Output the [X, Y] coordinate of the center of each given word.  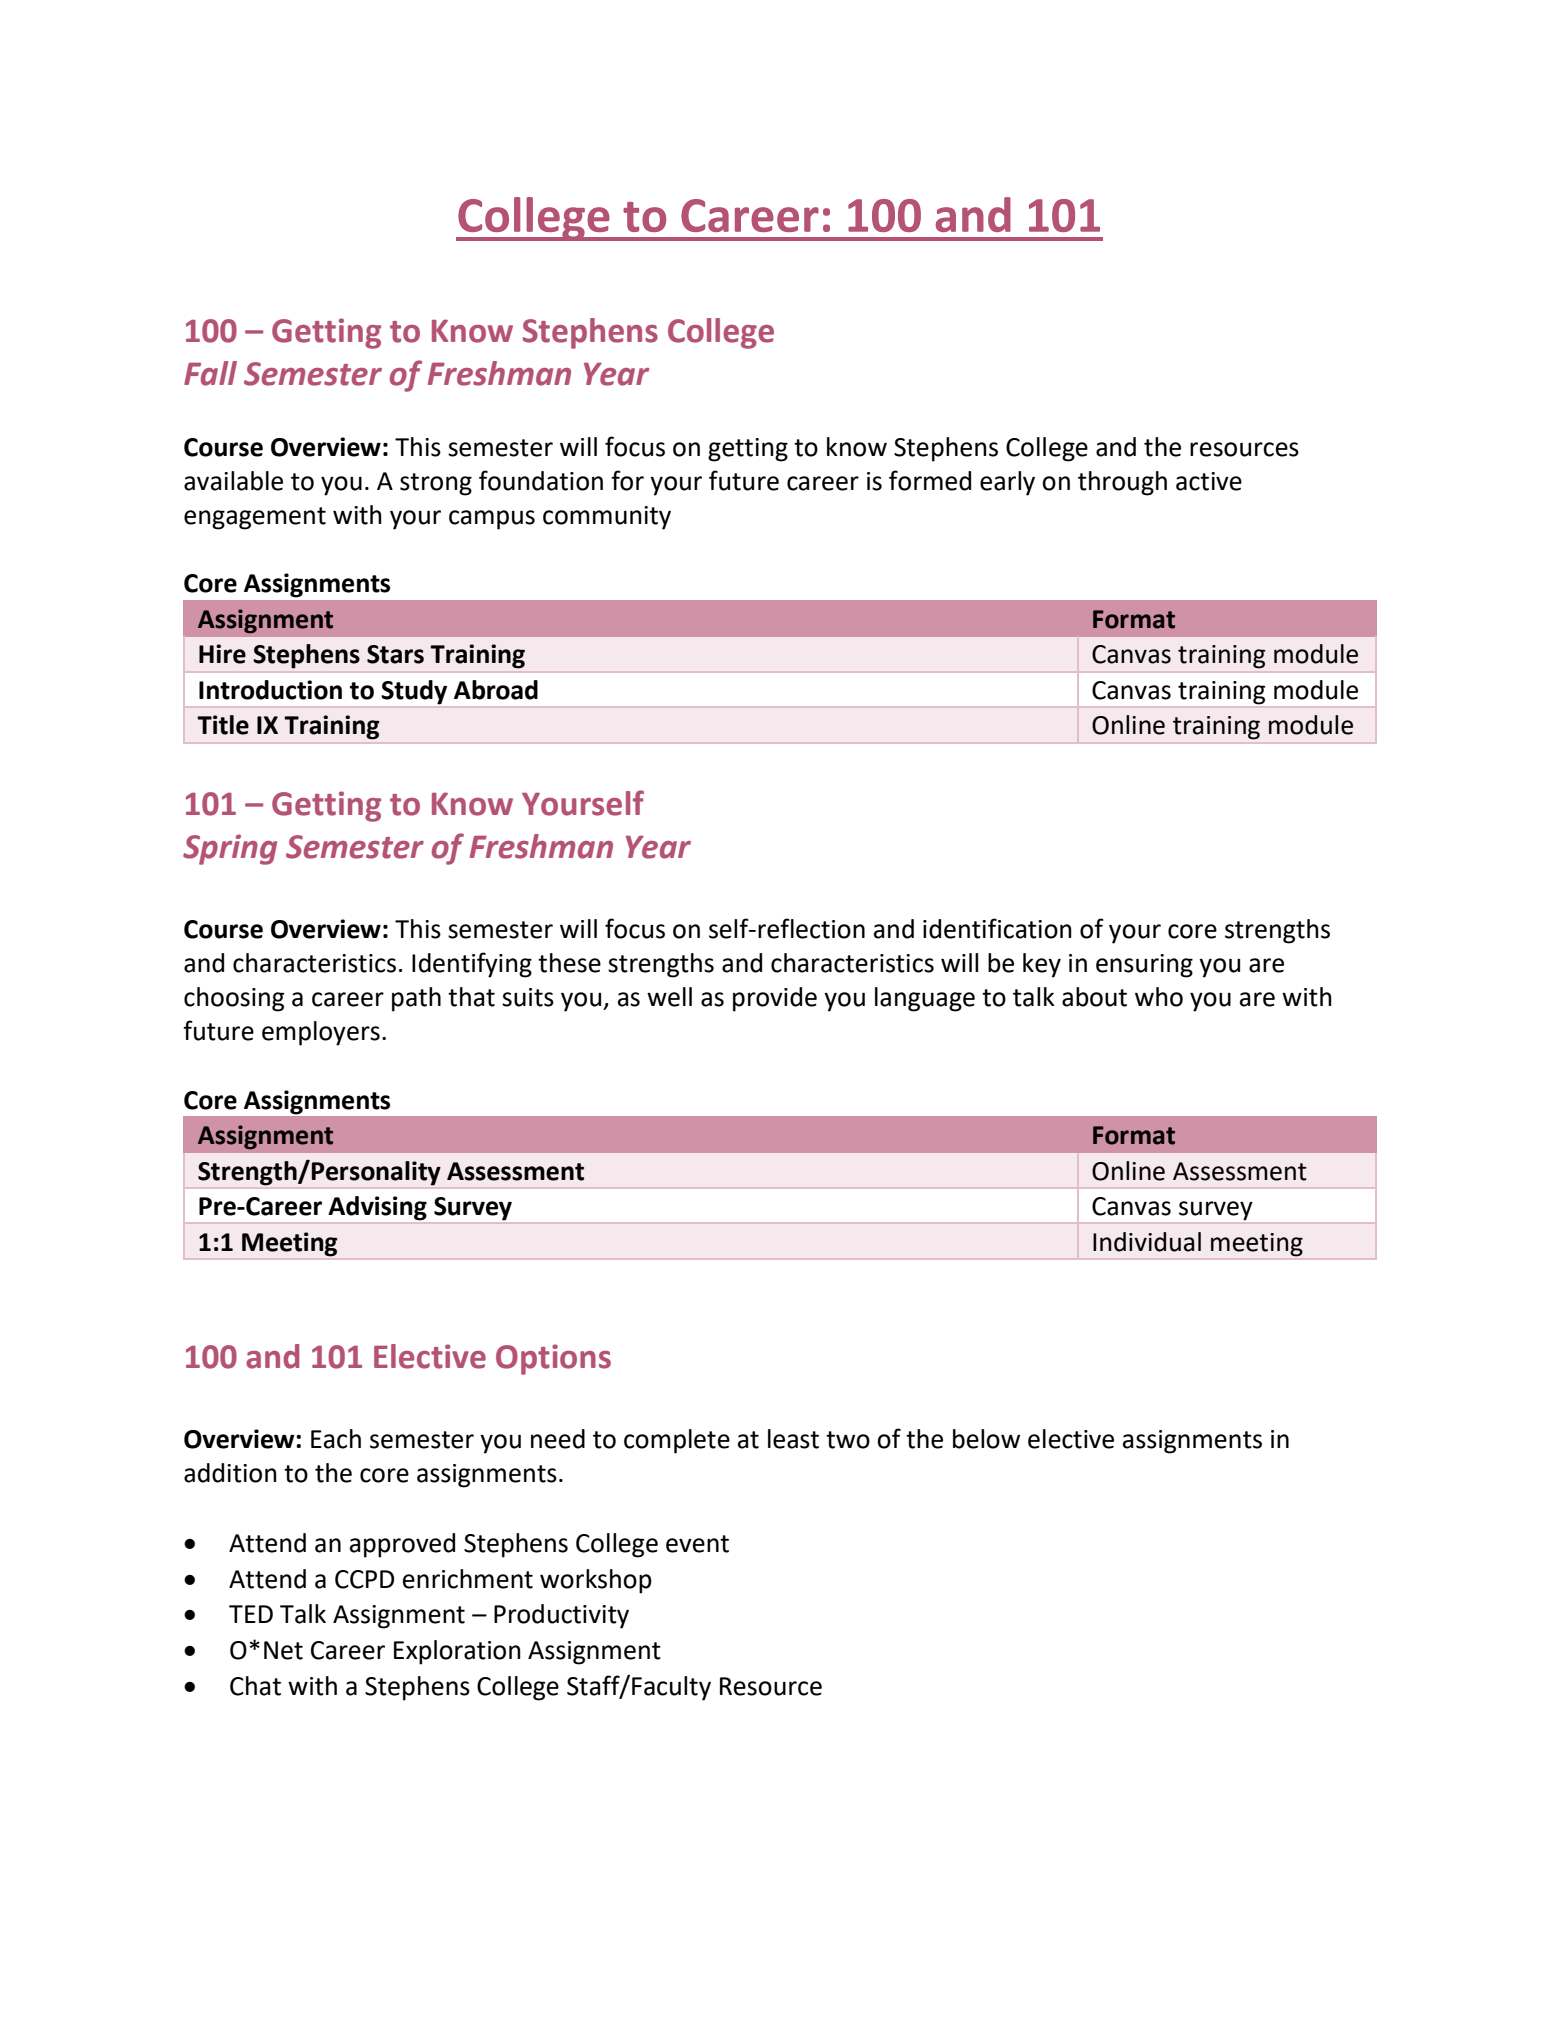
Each [336, 1439]
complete [677, 1441]
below [986, 1439]
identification [997, 928]
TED [251, 1614]
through [1122, 483]
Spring [230, 849]
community [607, 518]
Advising [377, 1208]
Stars [395, 654]
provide [775, 999]
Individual [1147, 1242]
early [1007, 483]
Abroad [496, 690]
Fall [210, 373]
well [669, 997]
